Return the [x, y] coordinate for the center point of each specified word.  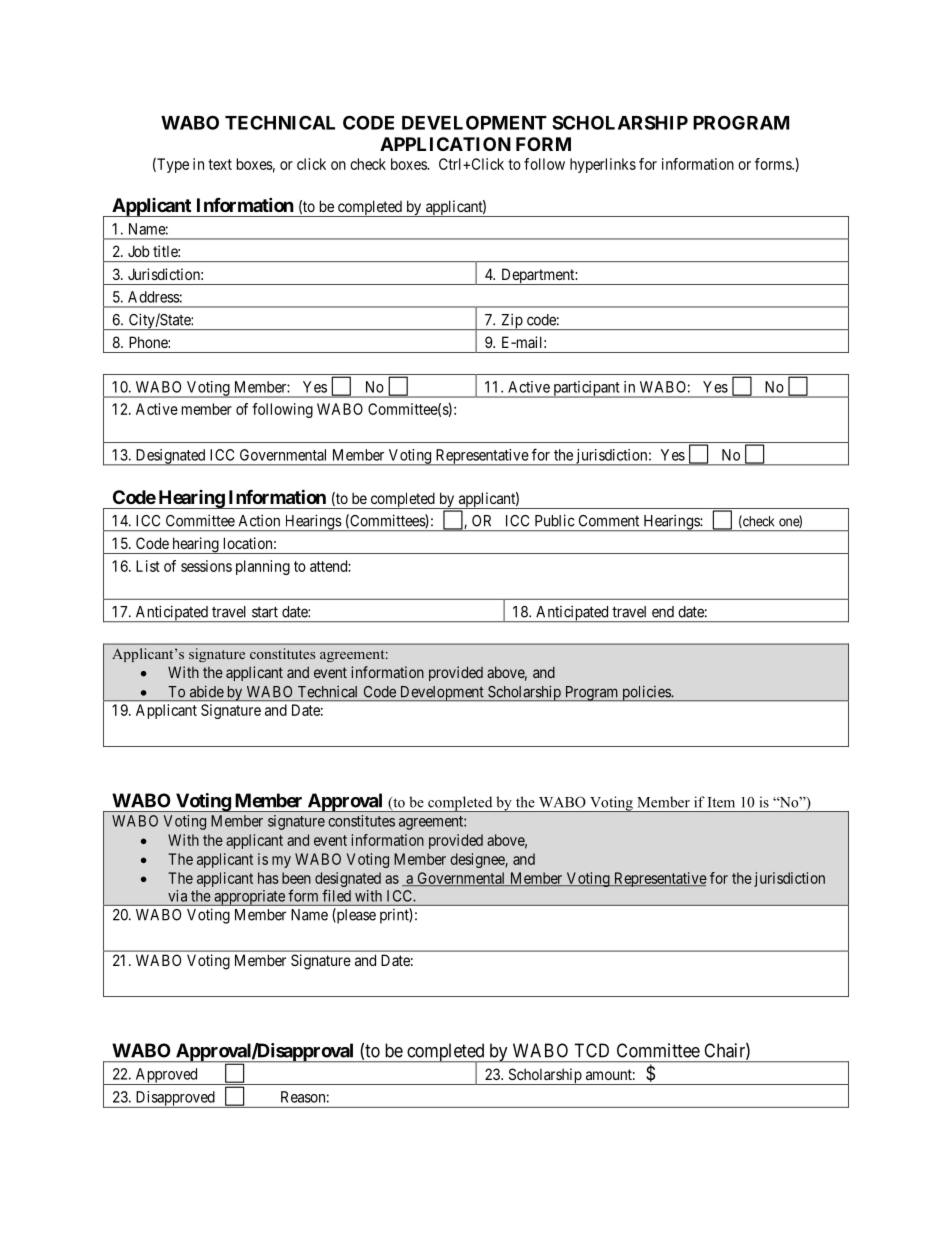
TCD [591, 1050]
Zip [511, 321]
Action [259, 520]
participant [586, 389]
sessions [206, 566]
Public [555, 520]
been [296, 878]
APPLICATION [445, 144]
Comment [609, 521]
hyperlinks [603, 165]
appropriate [249, 898]
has [268, 878]
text [220, 164]
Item [721, 802]
